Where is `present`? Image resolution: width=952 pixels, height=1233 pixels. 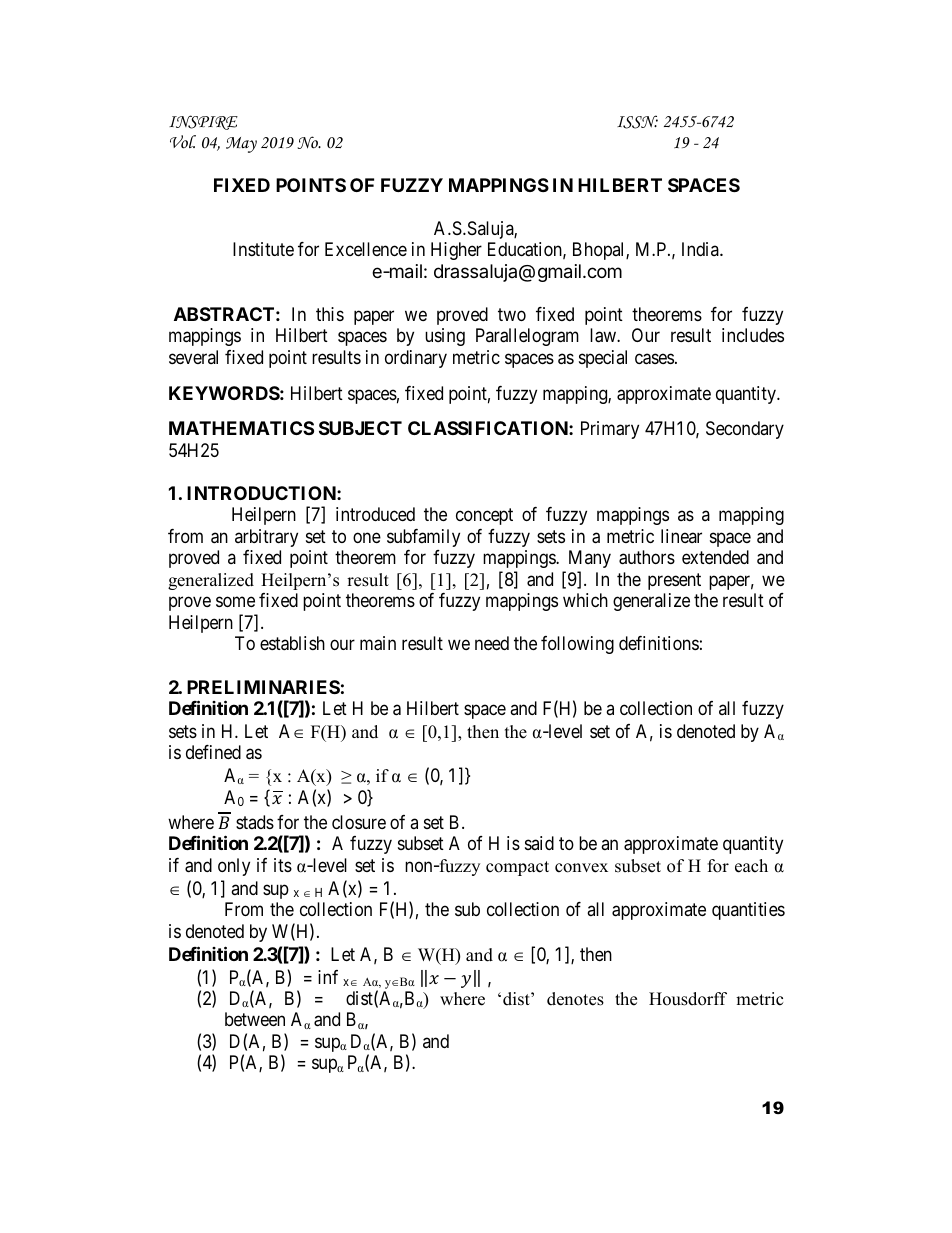 present is located at coordinates (674, 581).
